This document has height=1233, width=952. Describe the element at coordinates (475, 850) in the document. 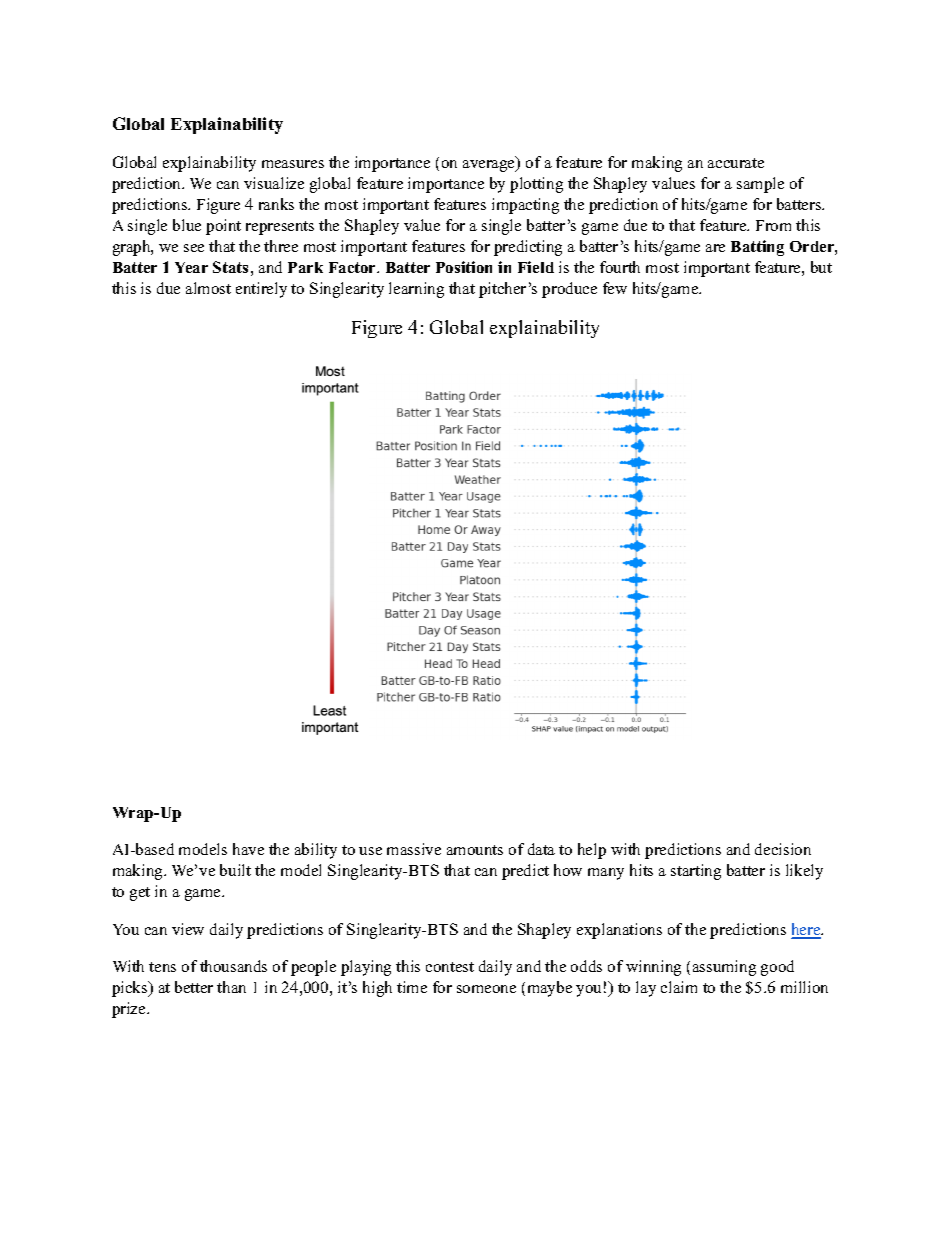

I see `amounts` at that location.
